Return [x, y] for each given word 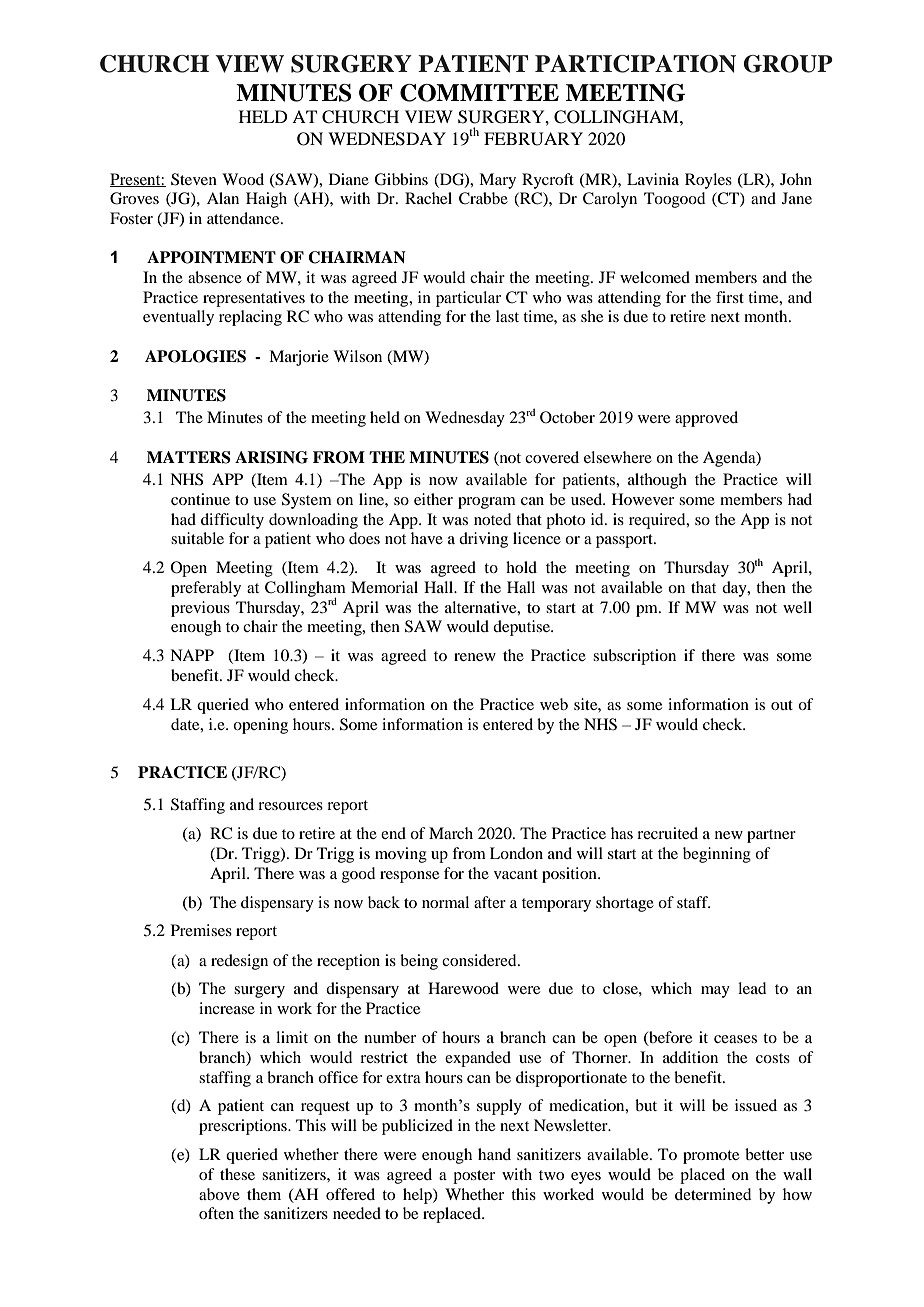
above [219, 1194]
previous [200, 609]
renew [475, 657]
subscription [634, 657]
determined [713, 1194]
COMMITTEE [479, 93]
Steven [194, 179]
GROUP [788, 64]
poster [474, 1177]
